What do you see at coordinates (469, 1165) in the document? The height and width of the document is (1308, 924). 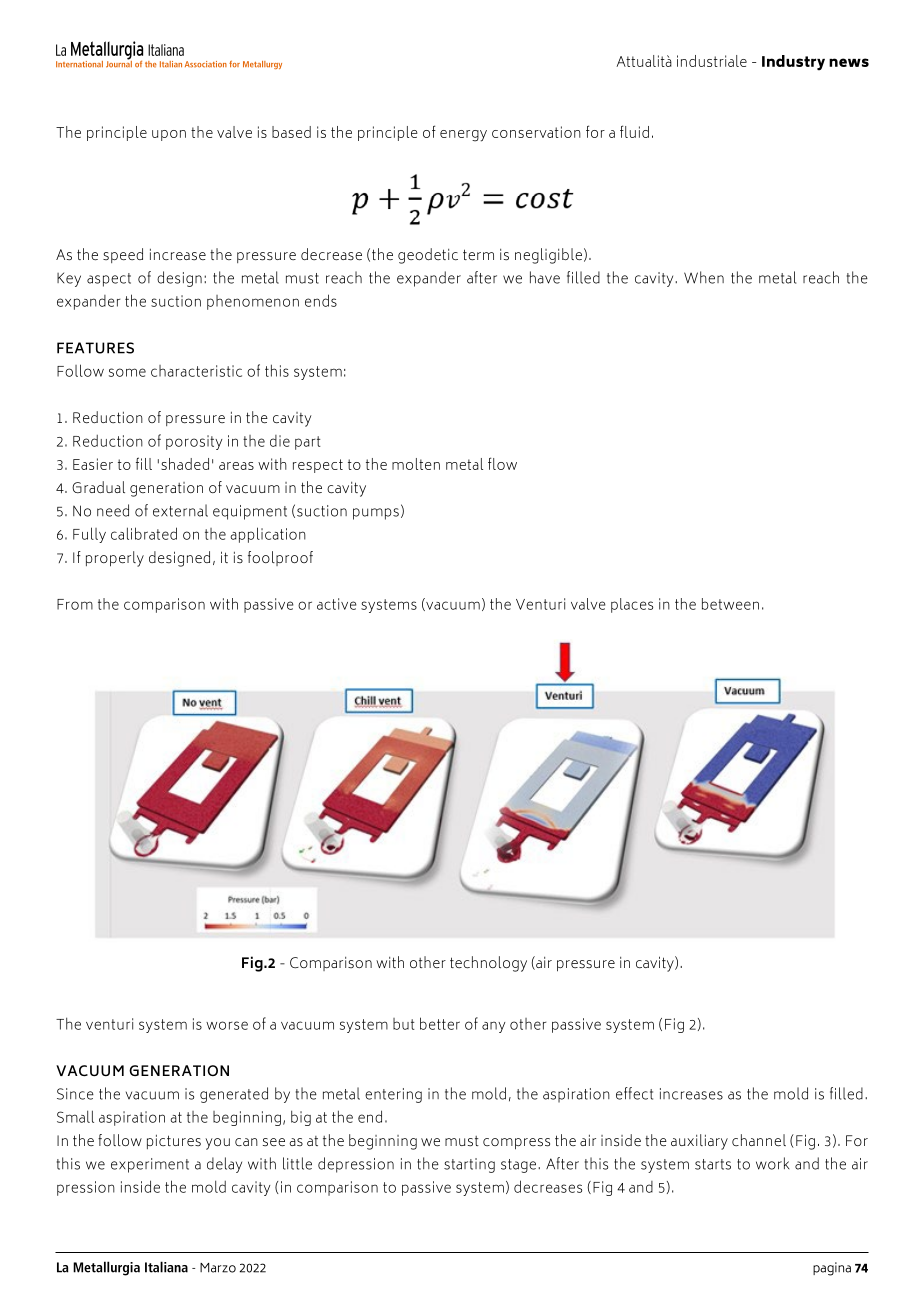 I see `starting` at bounding box center [469, 1165].
